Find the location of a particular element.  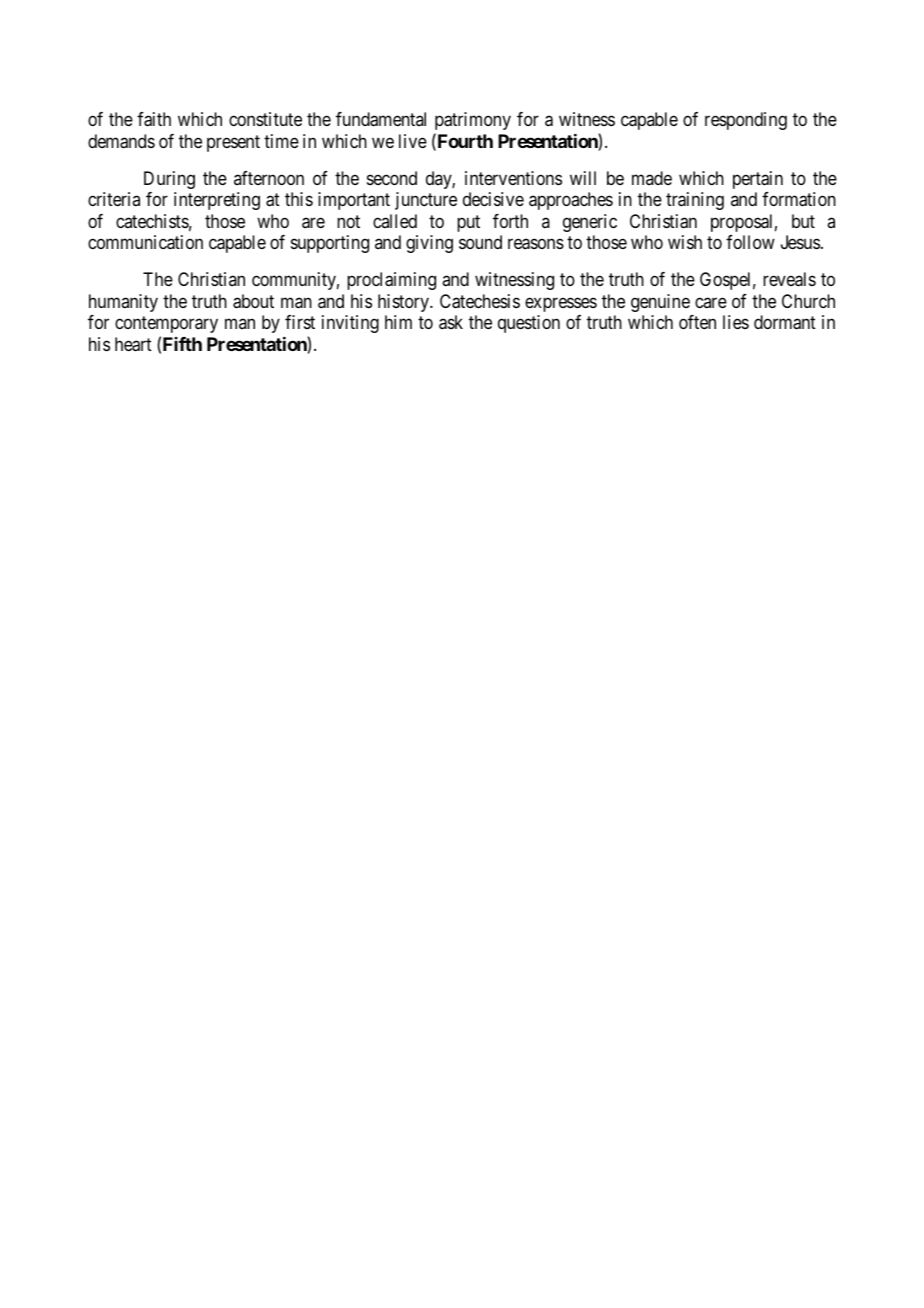

responding is located at coordinates (746, 121).
